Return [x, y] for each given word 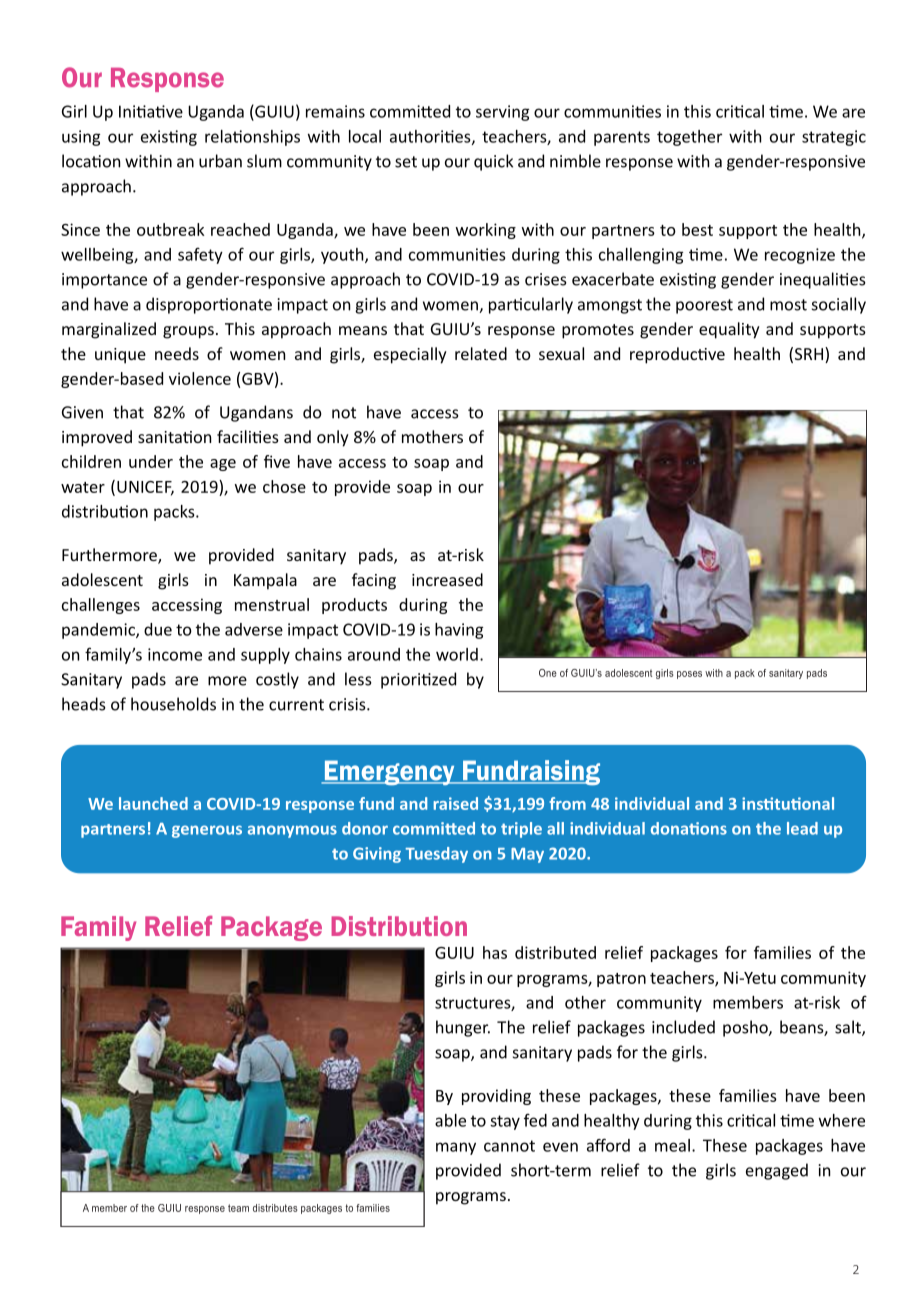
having [459, 631]
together [689, 138]
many [456, 1148]
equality [729, 330]
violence [200, 378]
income [175, 654]
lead [802, 828]
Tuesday [436, 855]
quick [493, 162]
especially [410, 355]
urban [220, 161]
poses [689, 675]
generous [207, 831]
